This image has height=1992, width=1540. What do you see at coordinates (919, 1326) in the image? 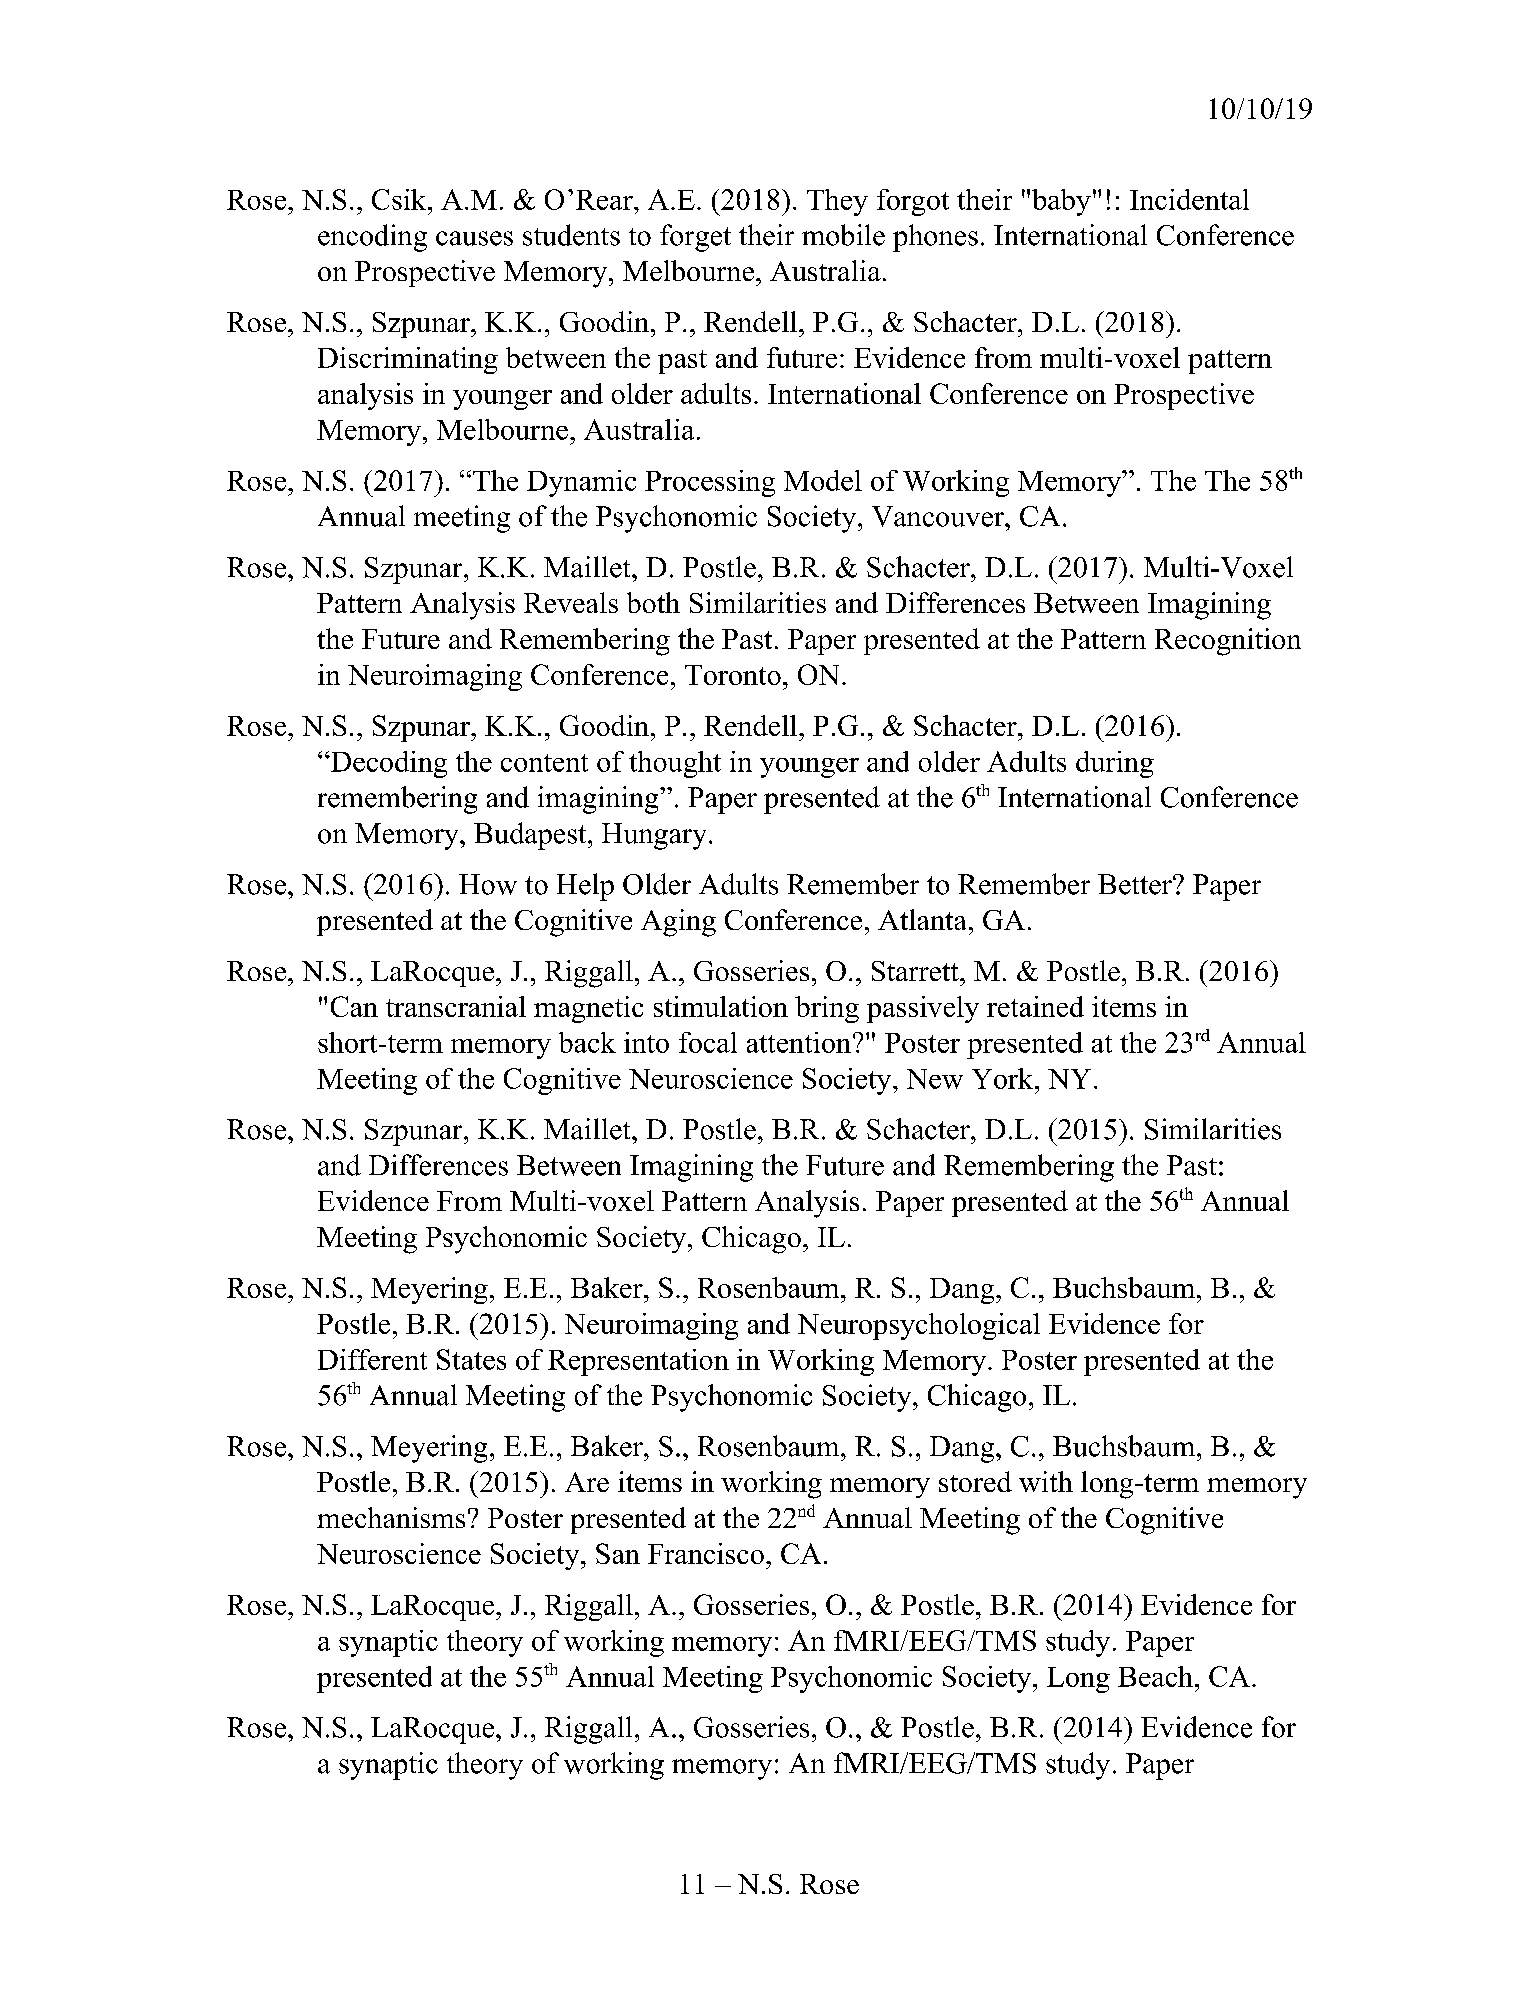
I see `Neuropsychological` at bounding box center [919, 1326].
